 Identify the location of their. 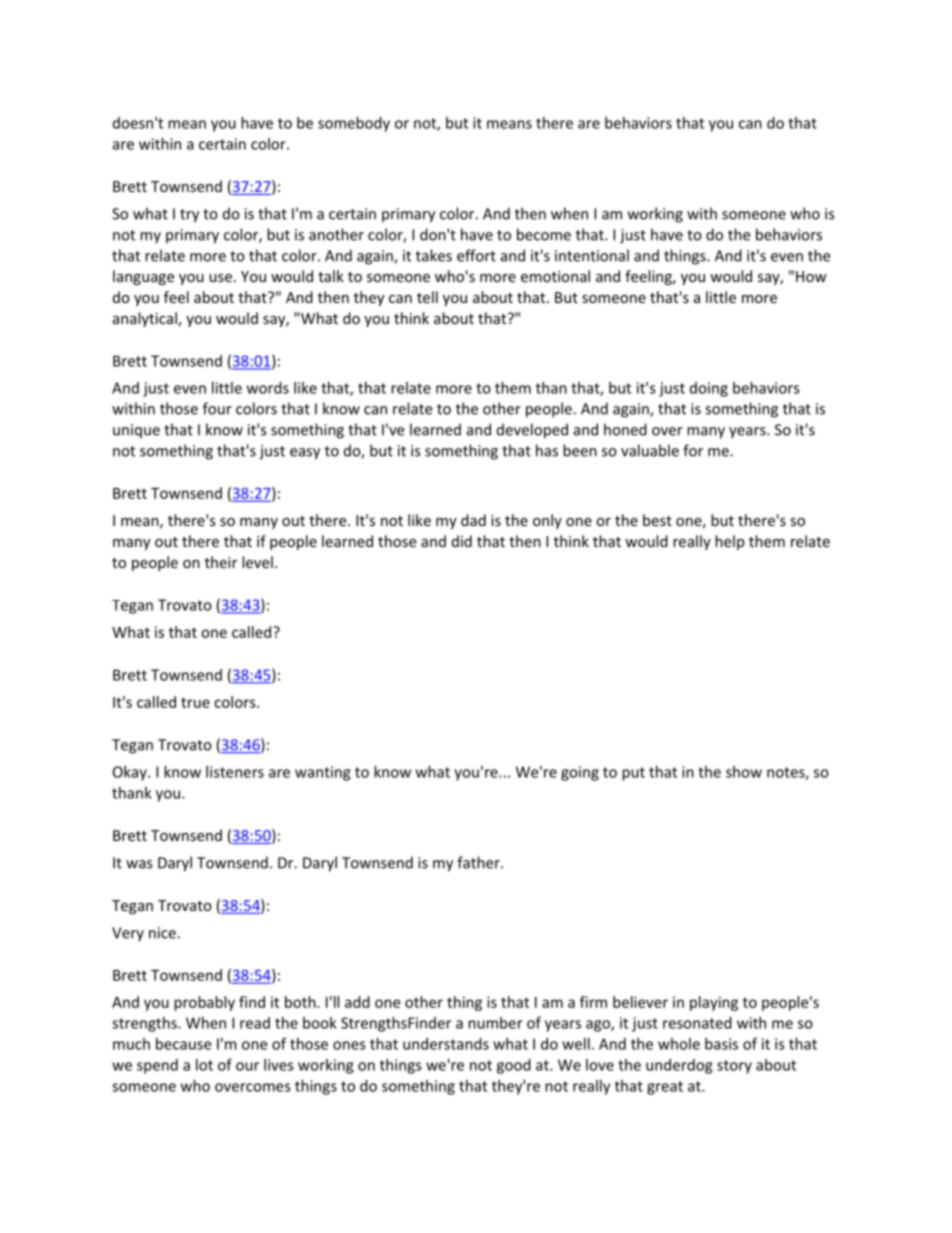
(221, 562).
